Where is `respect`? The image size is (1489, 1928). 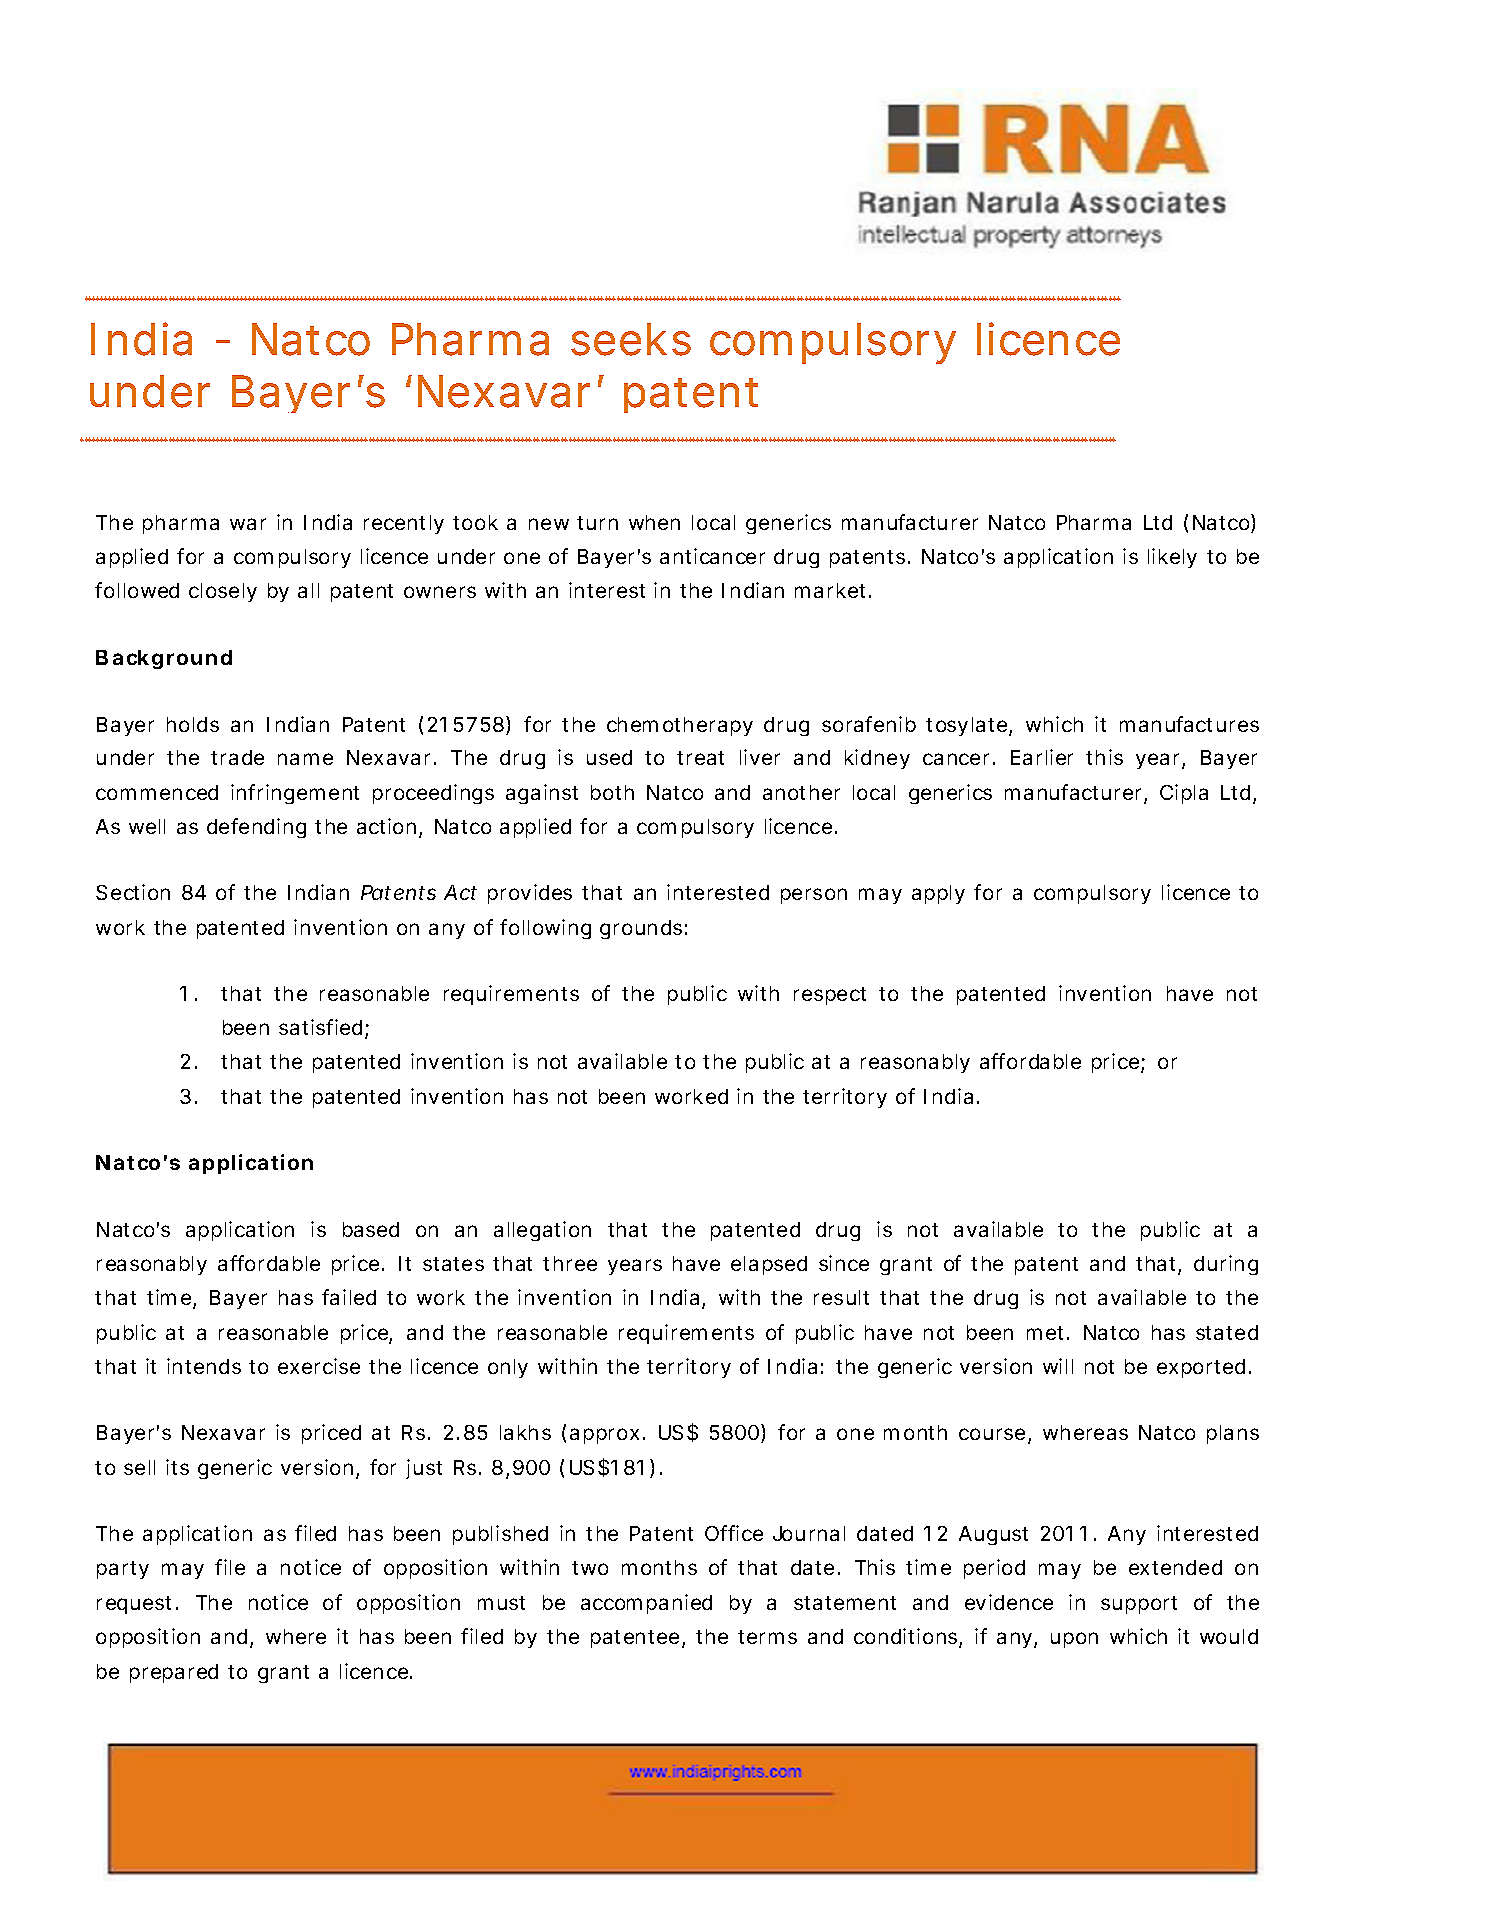
respect is located at coordinates (830, 996).
